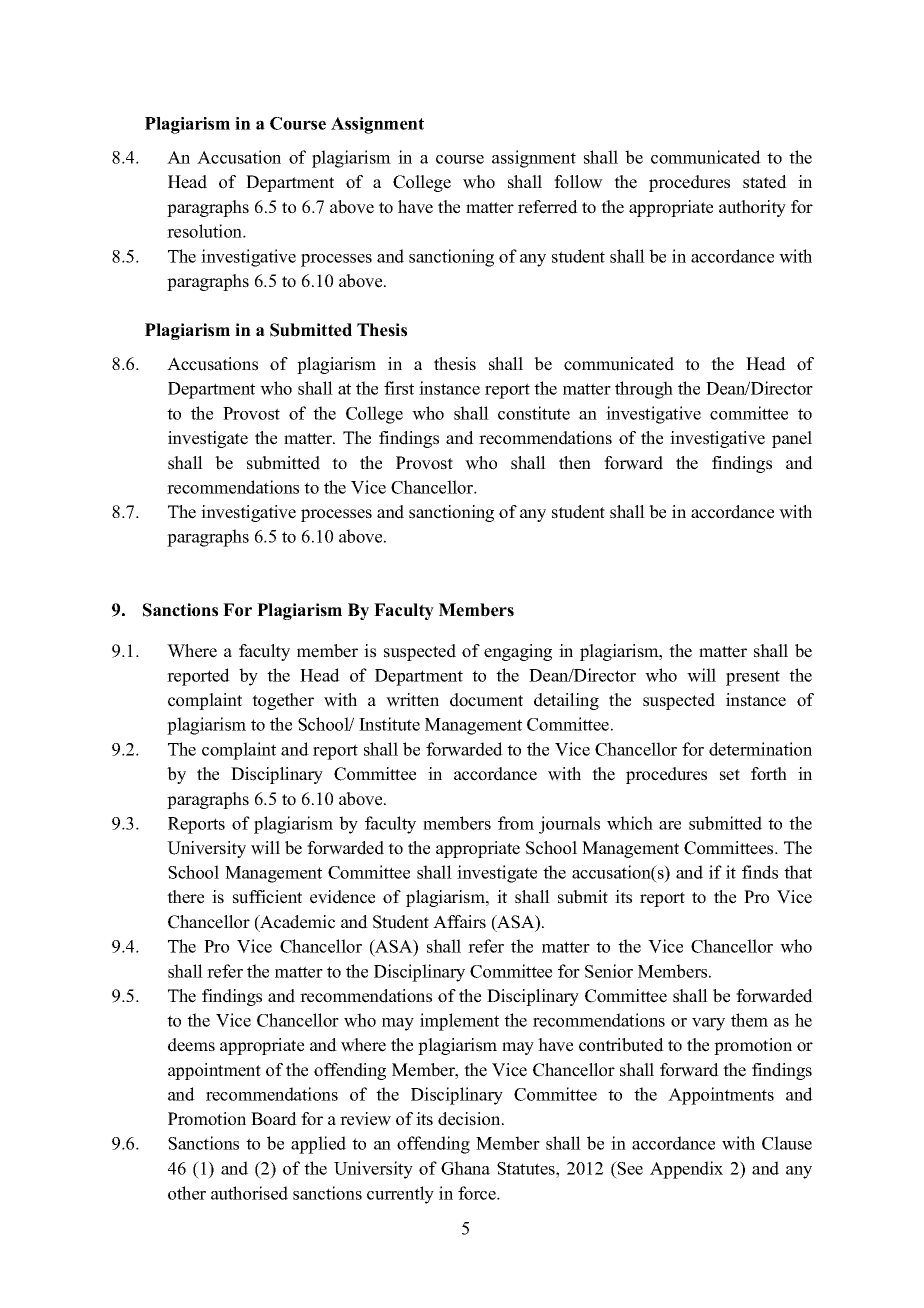 The width and height of the screenshot is (924, 1308). I want to click on first, so click(399, 388).
